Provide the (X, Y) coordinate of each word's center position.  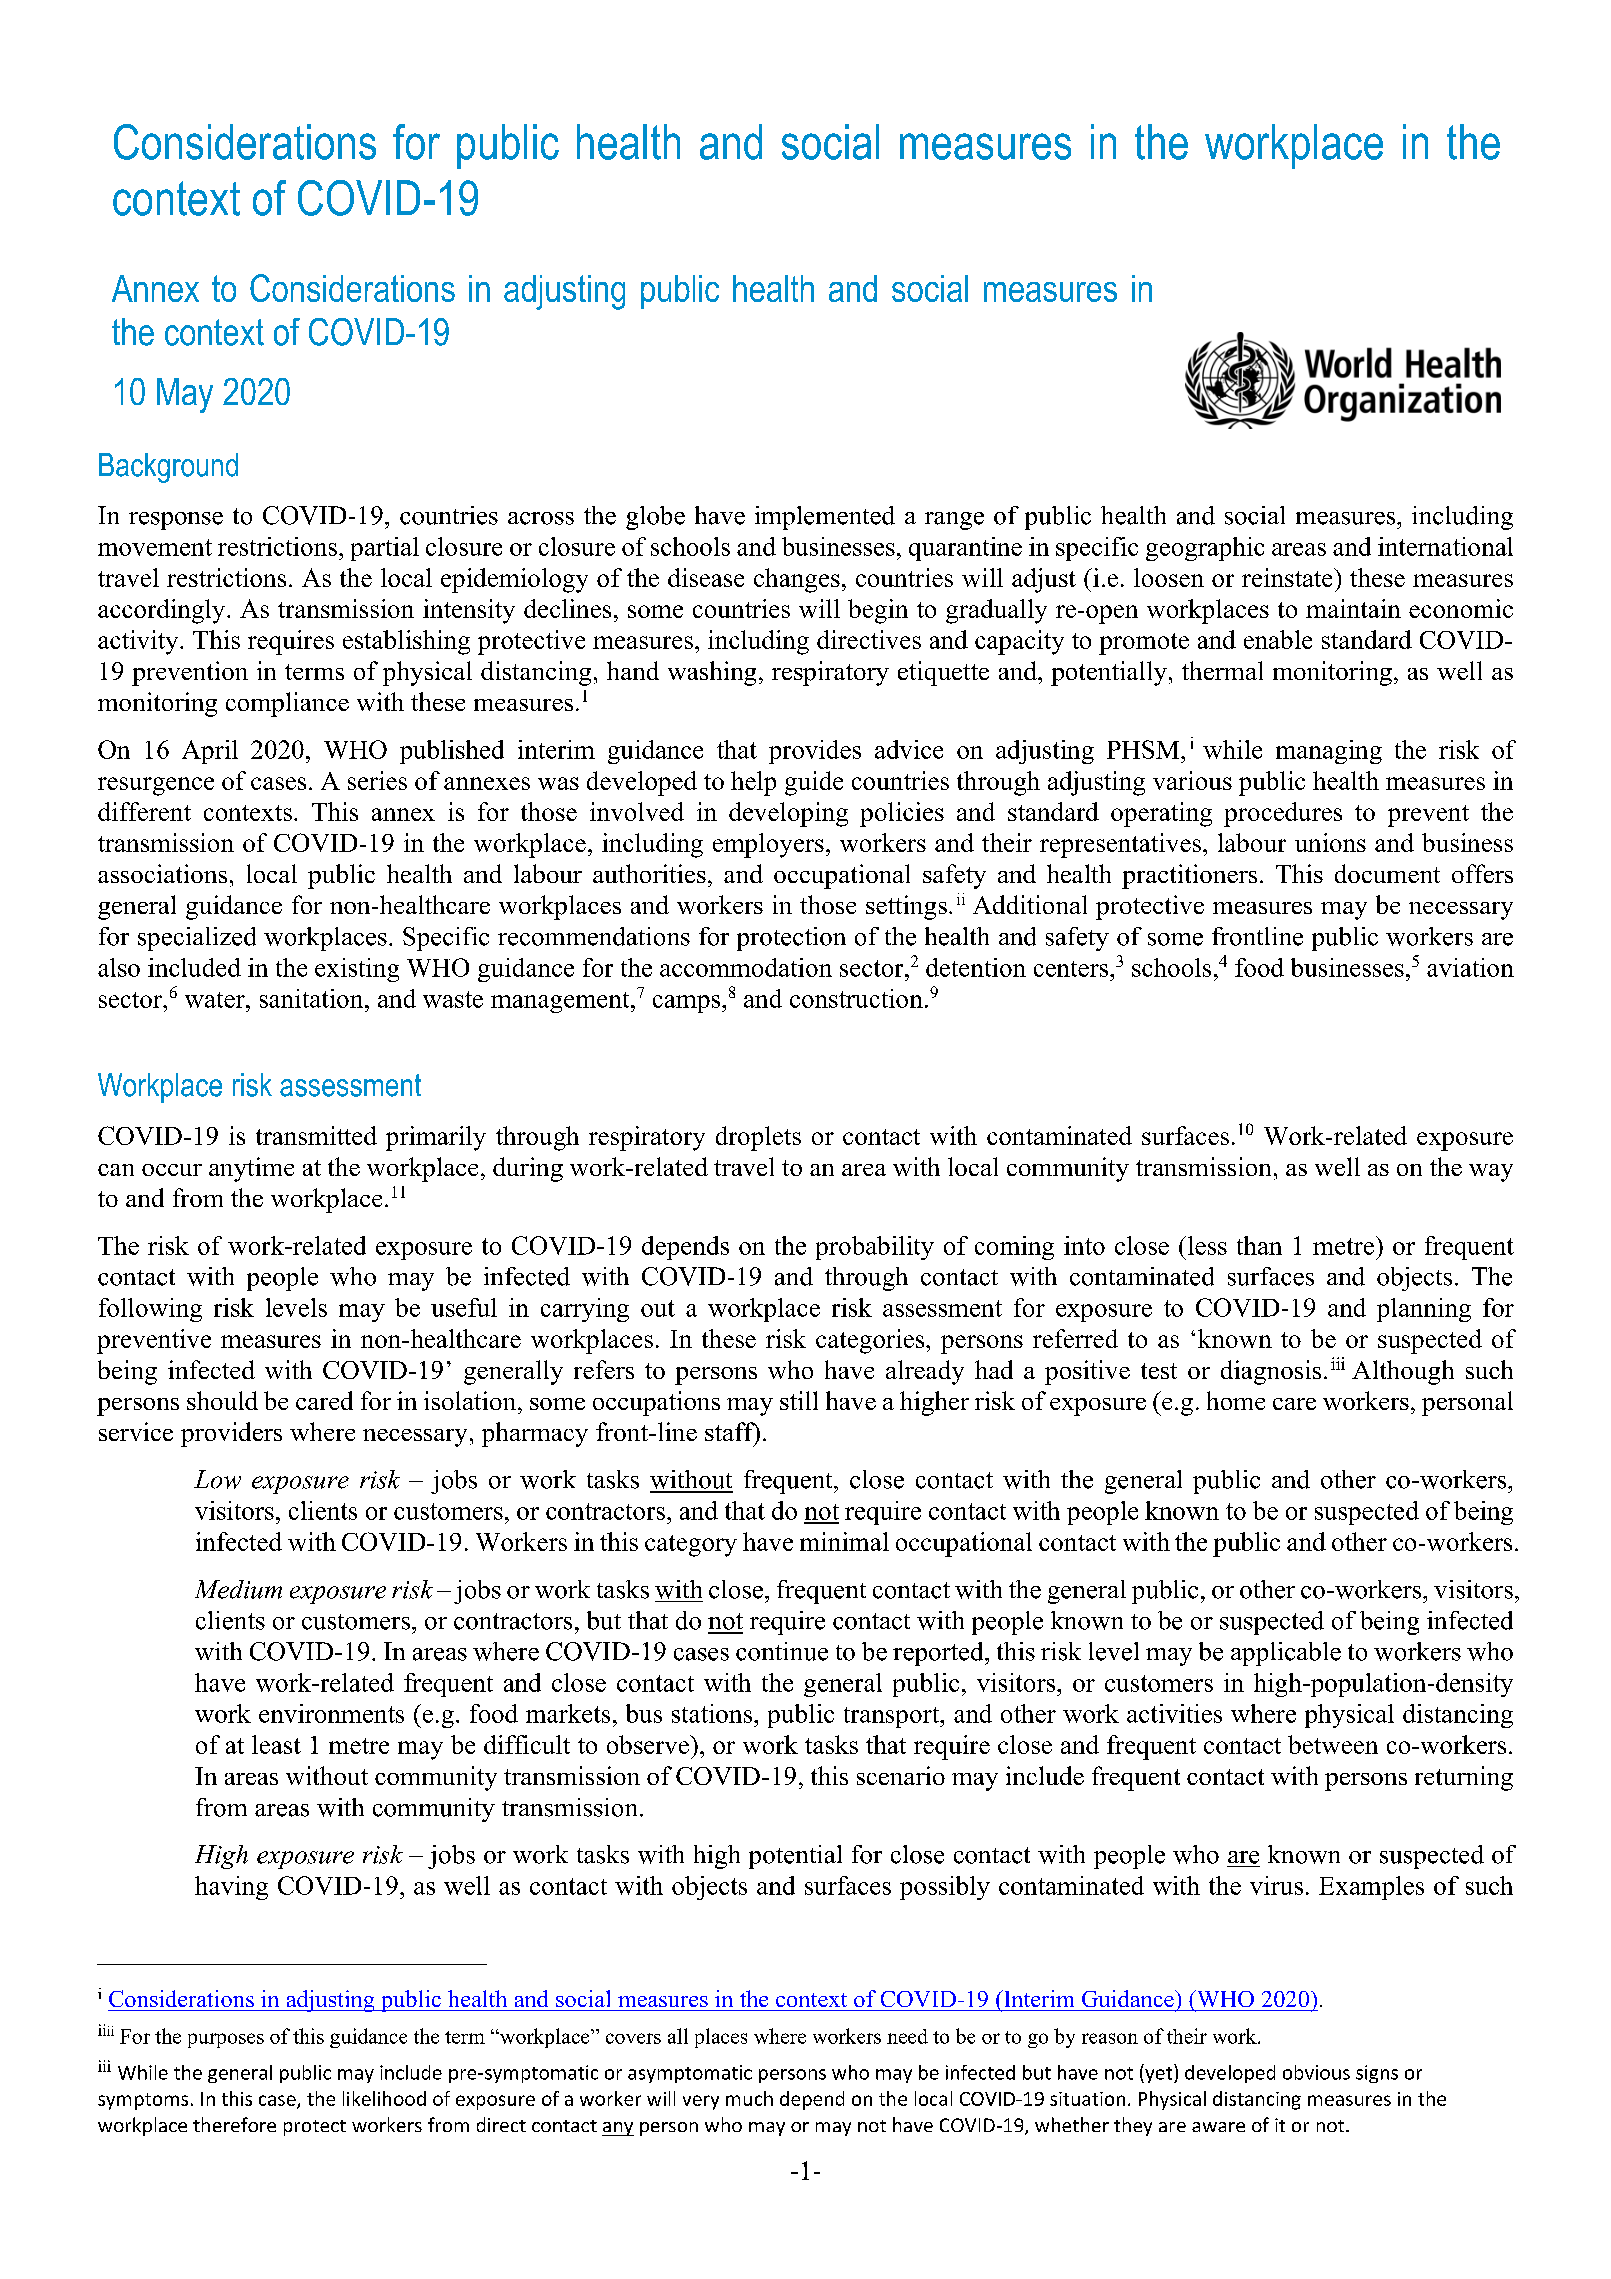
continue (782, 1651)
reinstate (1288, 577)
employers (768, 845)
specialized (197, 939)
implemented (825, 518)
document (1387, 873)
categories (871, 1341)
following (150, 1310)
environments (331, 1713)
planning (1424, 1310)
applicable (1286, 1654)
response (176, 521)
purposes (226, 2040)
